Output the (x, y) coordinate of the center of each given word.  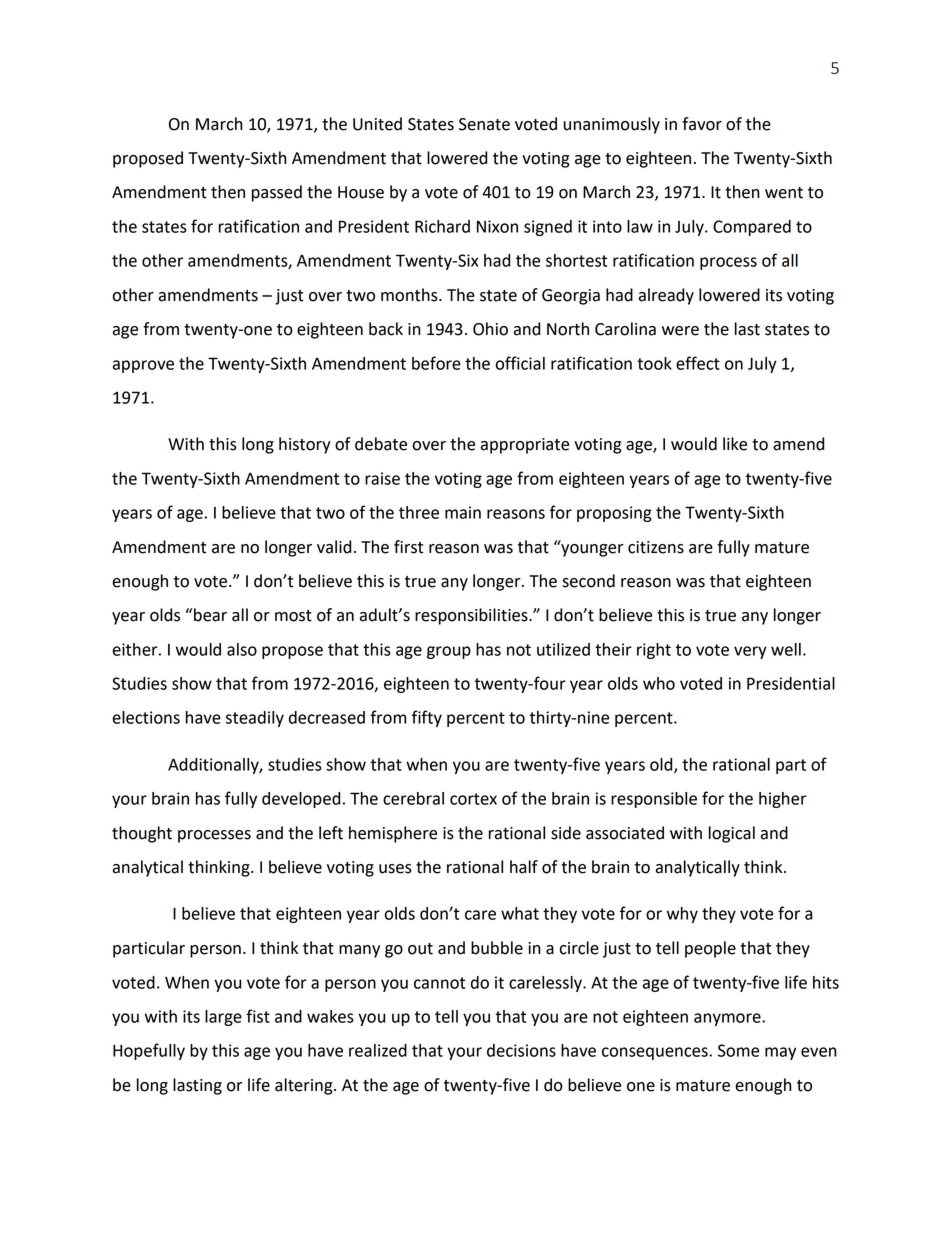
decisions (521, 1050)
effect (698, 363)
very (750, 652)
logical (732, 834)
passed (276, 193)
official (520, 363)
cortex (473, 799)
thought (142, 834)
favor (702, 124)
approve (143, 366)
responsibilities (472, 616)
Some (738, 1050)
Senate (484, 124)
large (223, 1018)
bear (210, 615)
